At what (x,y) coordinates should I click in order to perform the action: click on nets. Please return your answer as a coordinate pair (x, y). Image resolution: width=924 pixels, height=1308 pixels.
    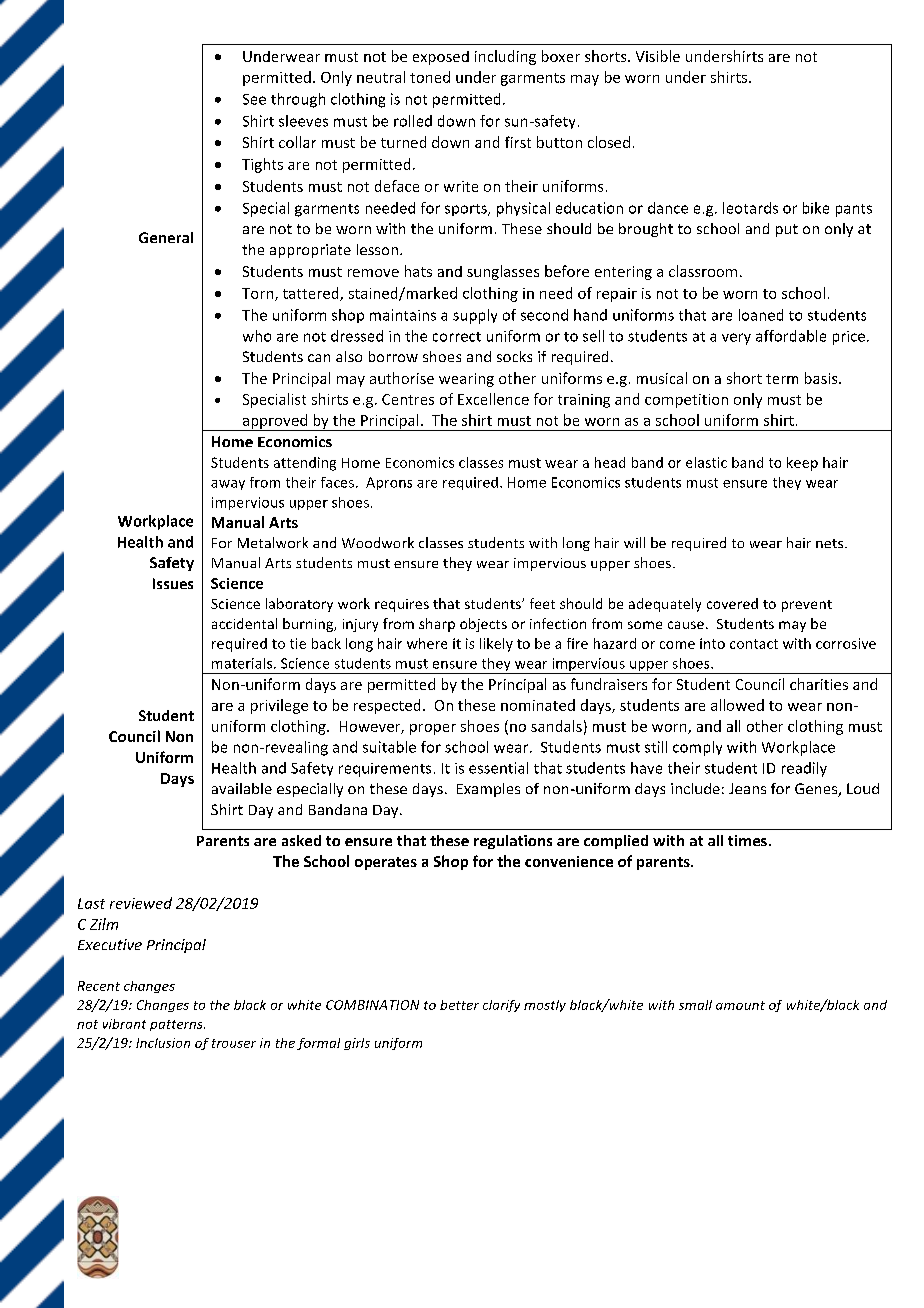
    Looking at the image, I should click on (831, 543).
